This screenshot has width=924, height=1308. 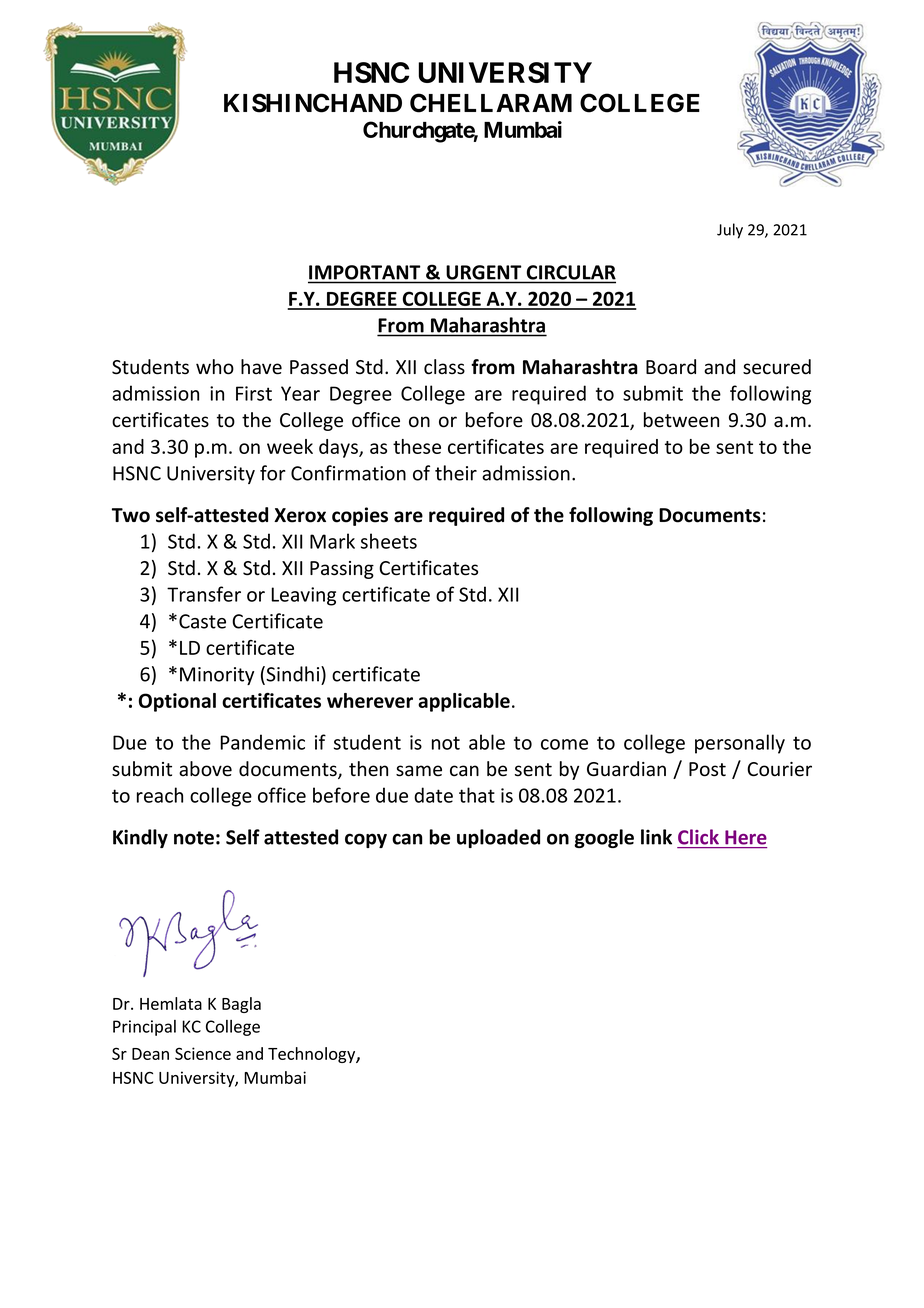 I want to click on their, so click(x=456, y=473).
